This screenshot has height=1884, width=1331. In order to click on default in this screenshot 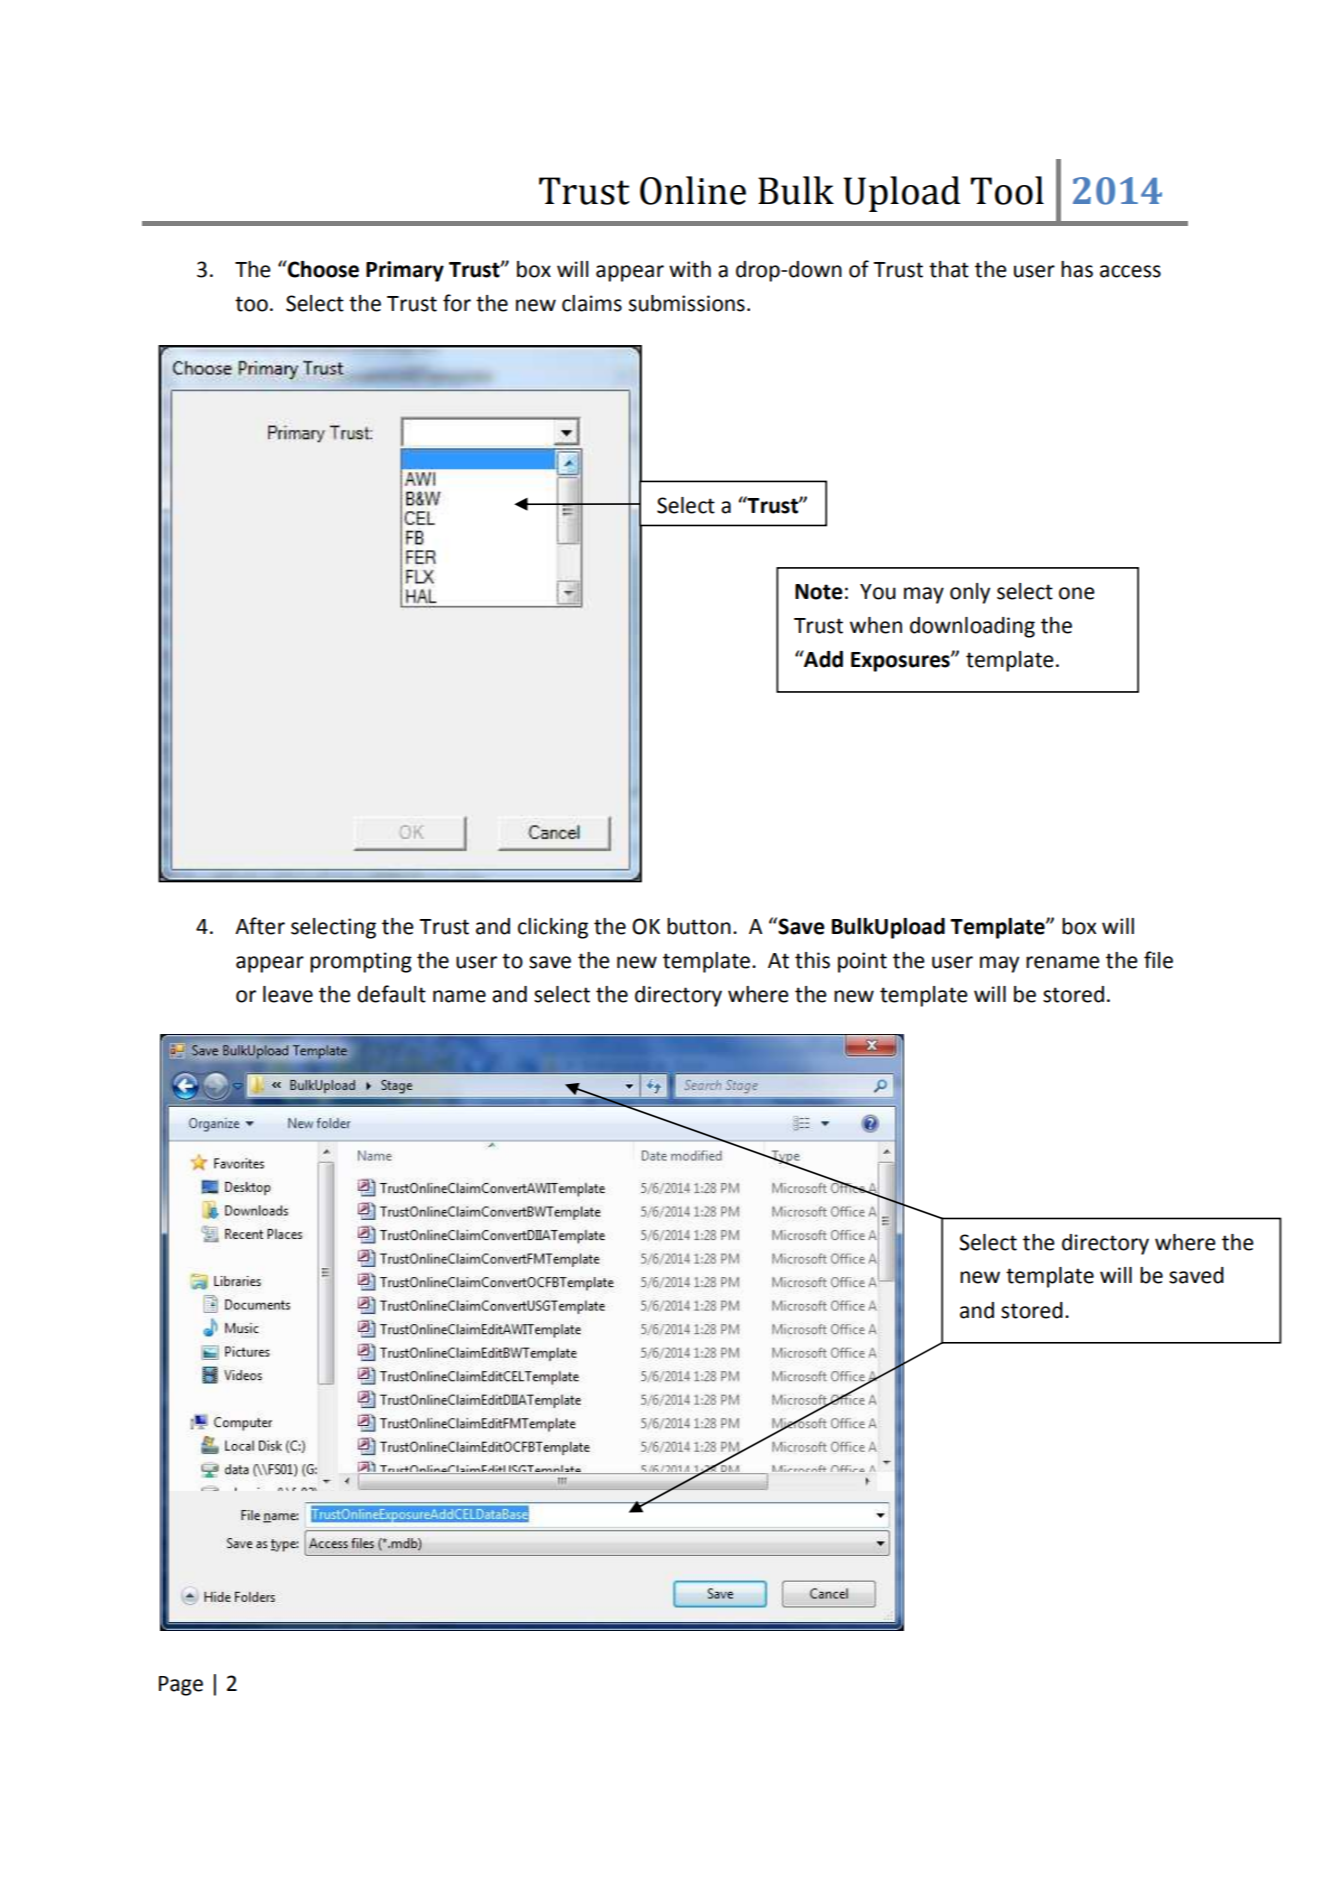, I will do `click(391, 994)`.
